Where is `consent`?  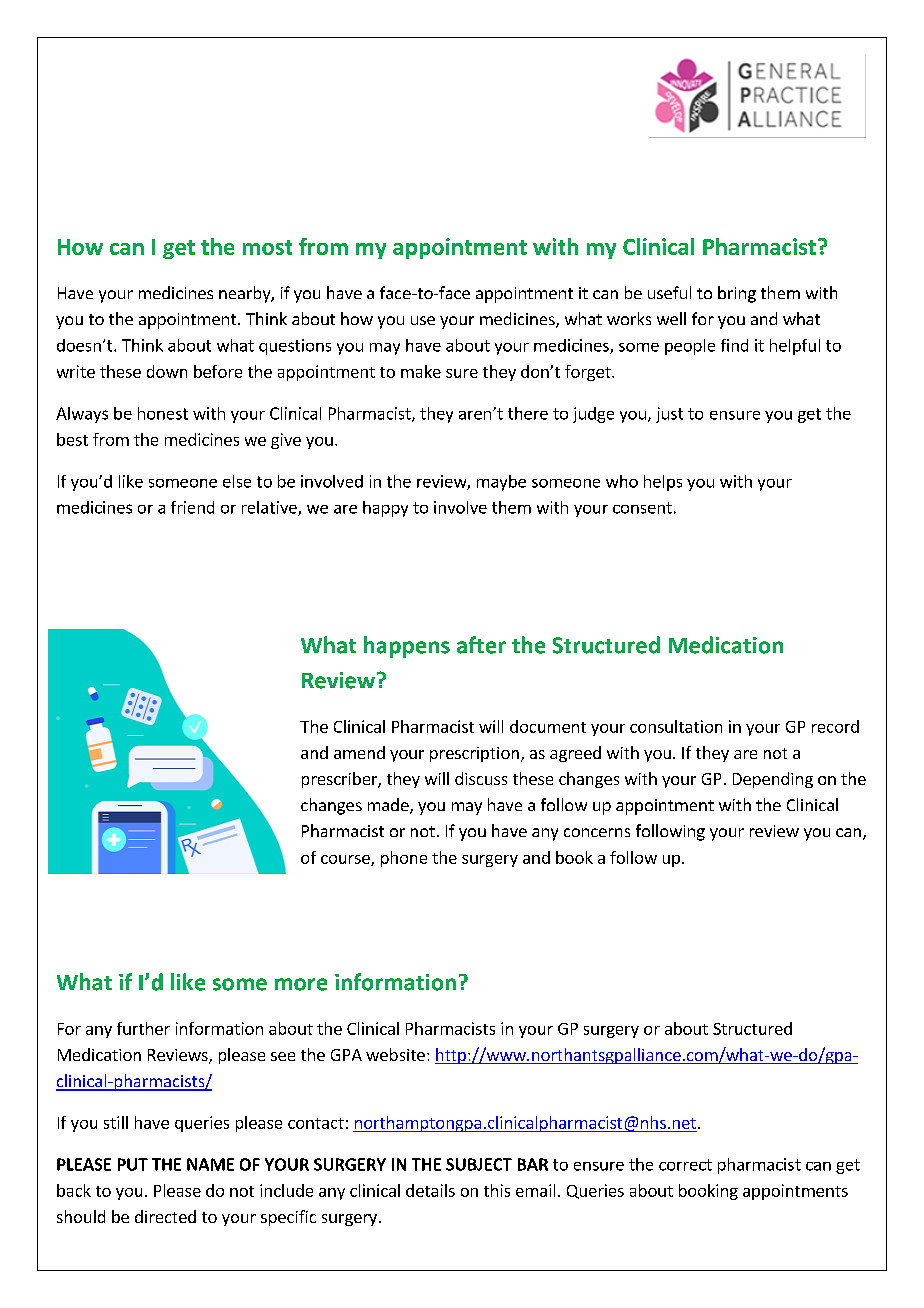 consent is located at coordinates (642, 508).
